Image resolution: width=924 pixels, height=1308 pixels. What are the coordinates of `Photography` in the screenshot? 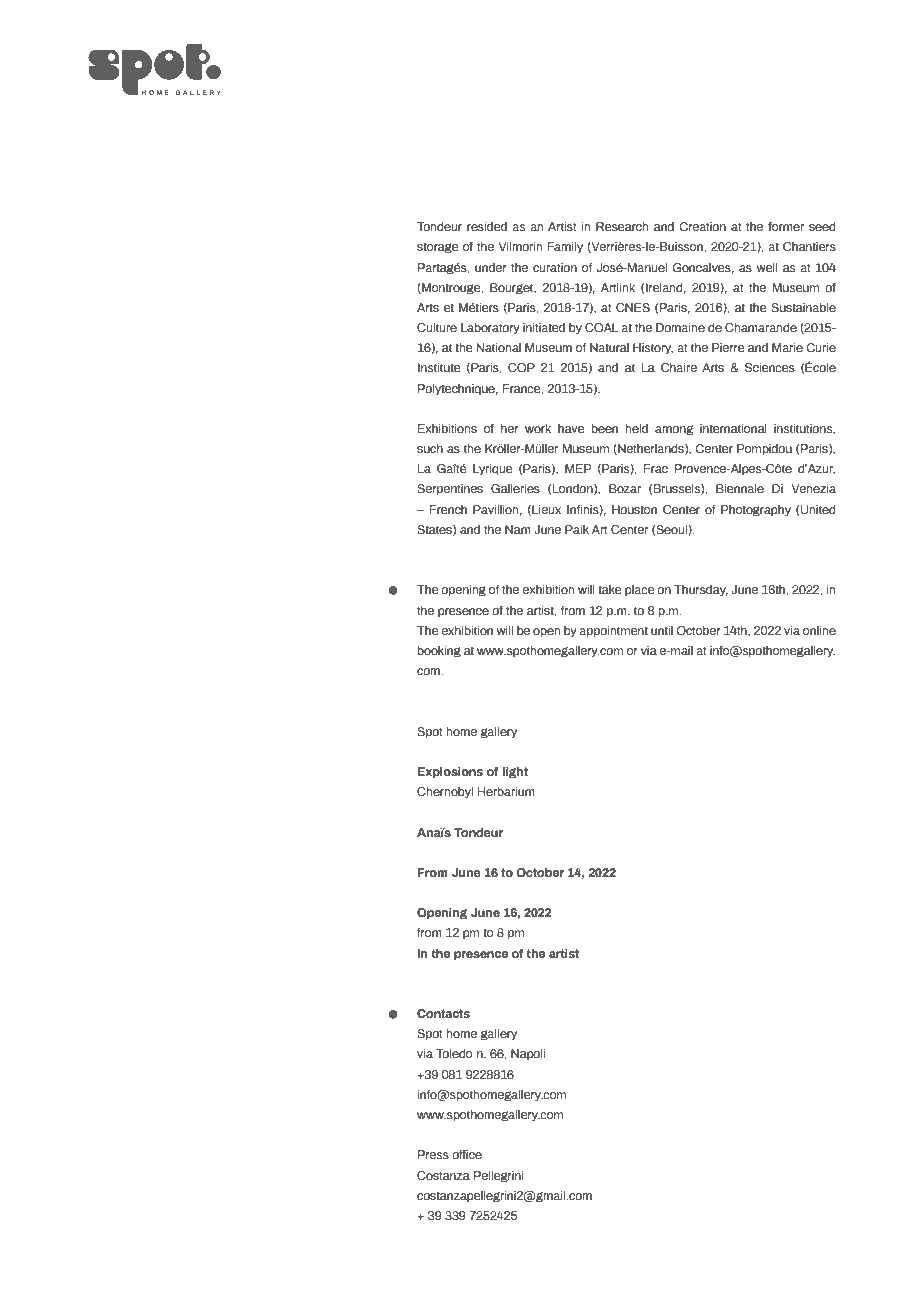 It's located at (756, 510).
